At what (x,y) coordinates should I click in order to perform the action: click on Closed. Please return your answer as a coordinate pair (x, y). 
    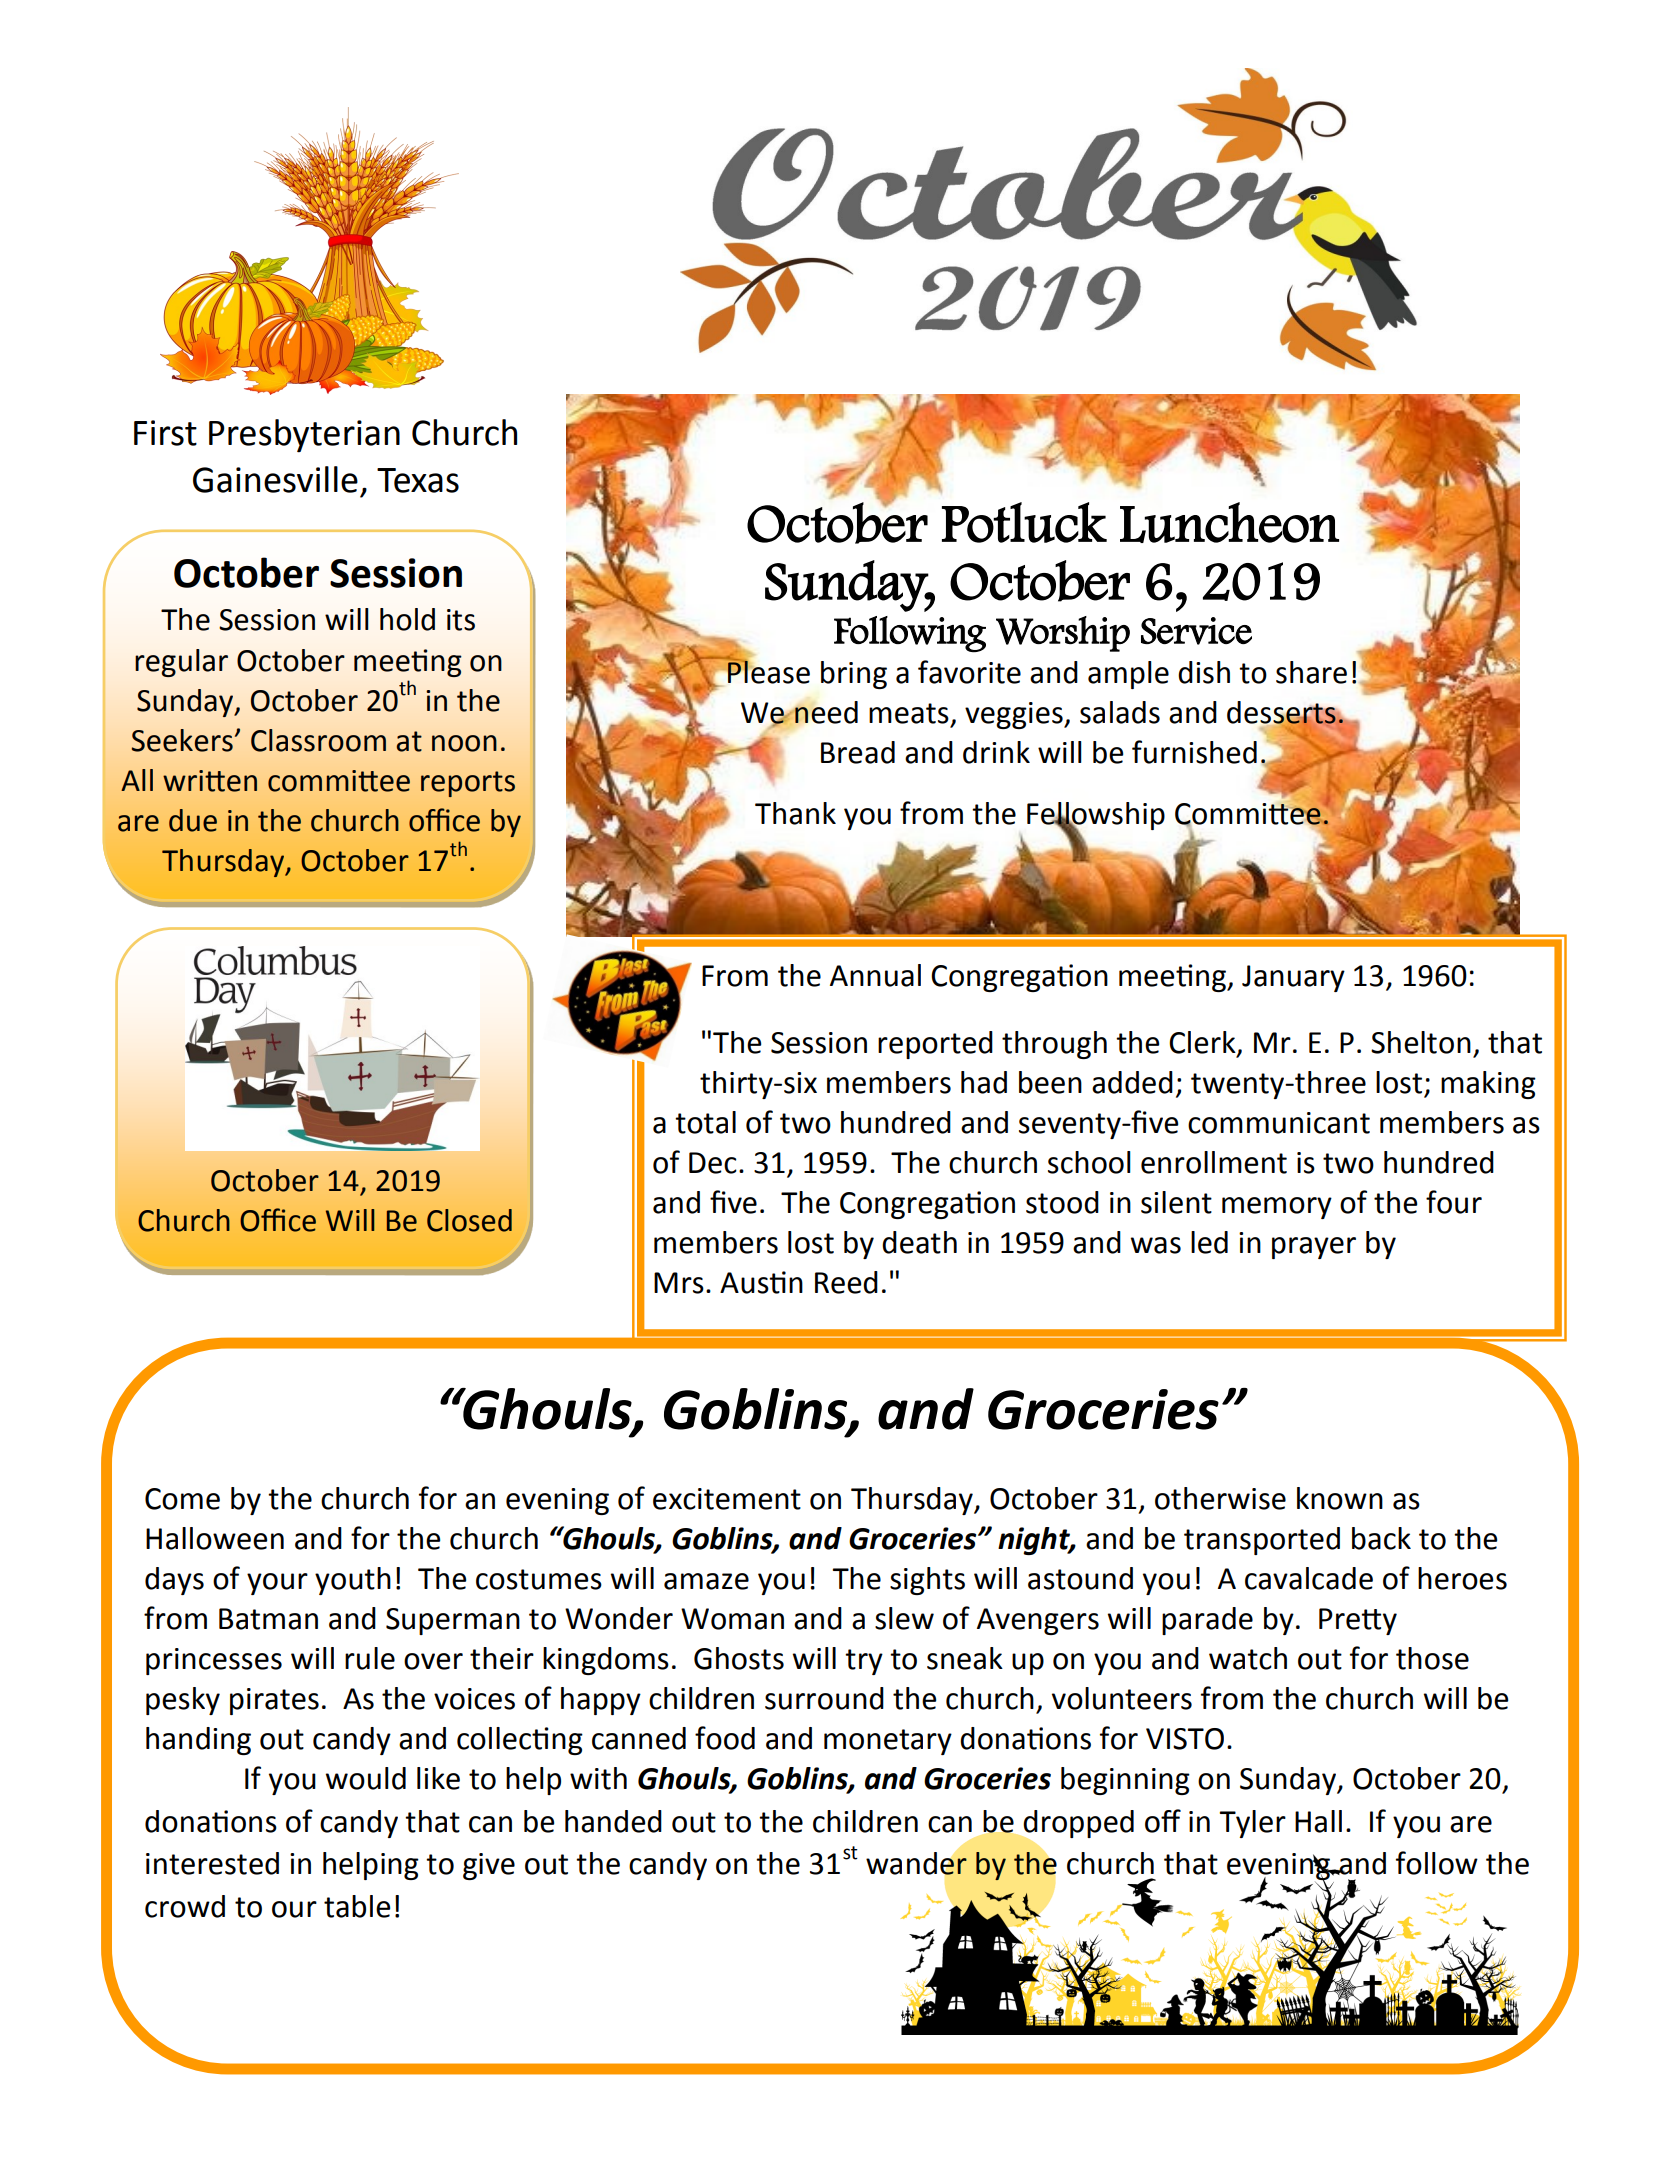
    Looking at the image, I should click on (469, 1220).
